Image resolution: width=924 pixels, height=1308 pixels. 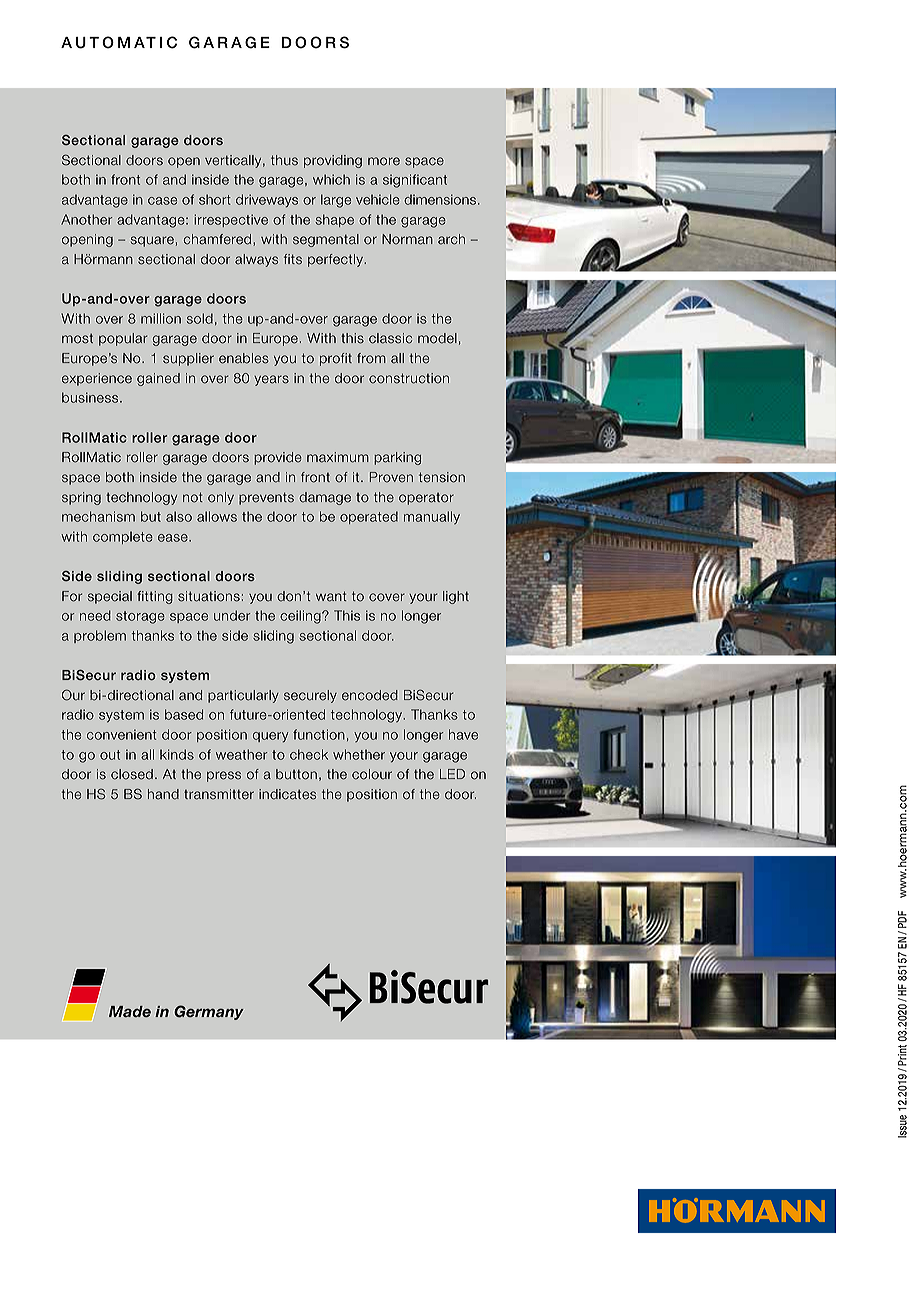 I want to click on model, so click(x=437, y=338).
